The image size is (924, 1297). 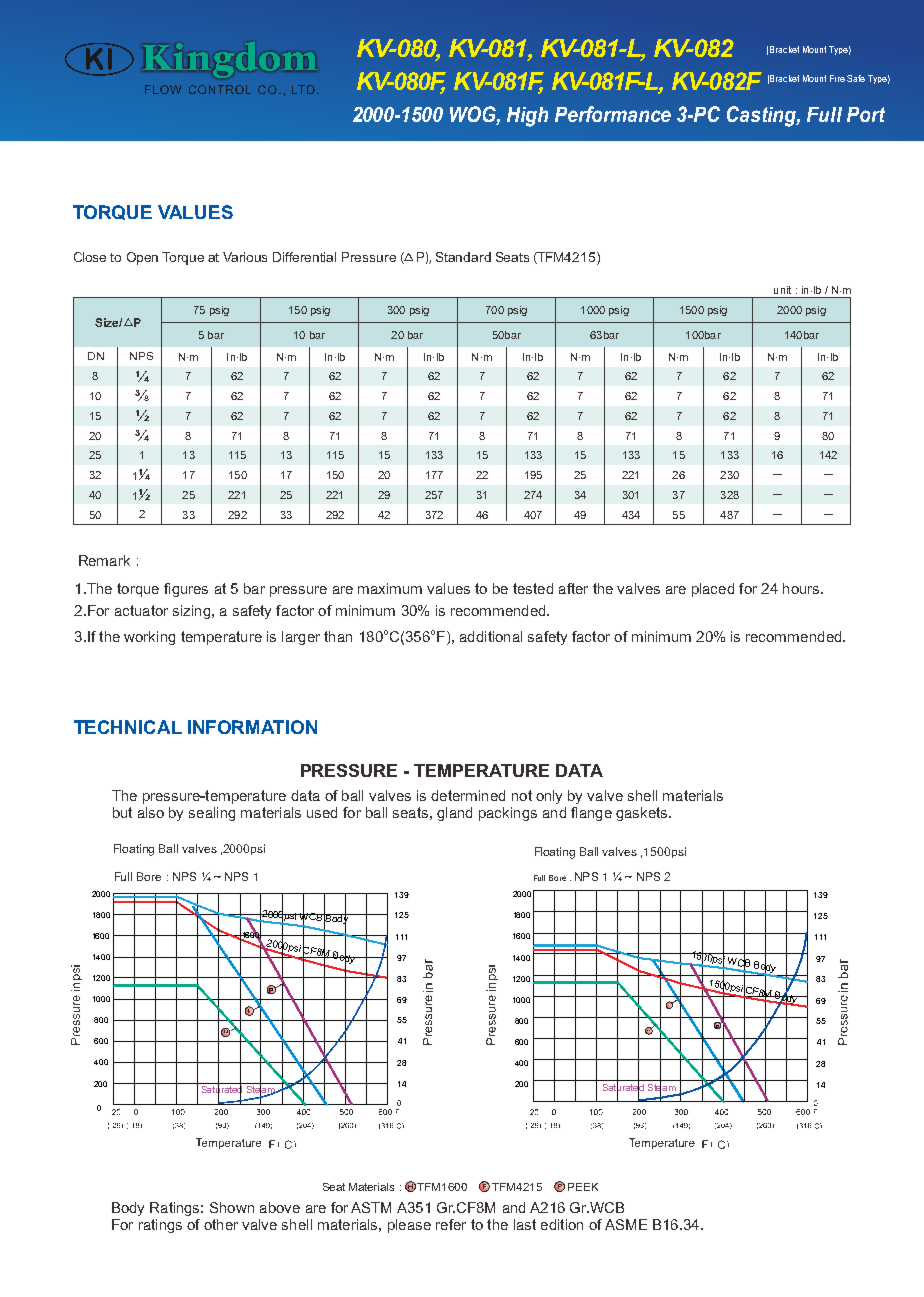 What do you see at coordinates (304, 257) in the document?
I see `Differential` at bounding box center [304, 257].
